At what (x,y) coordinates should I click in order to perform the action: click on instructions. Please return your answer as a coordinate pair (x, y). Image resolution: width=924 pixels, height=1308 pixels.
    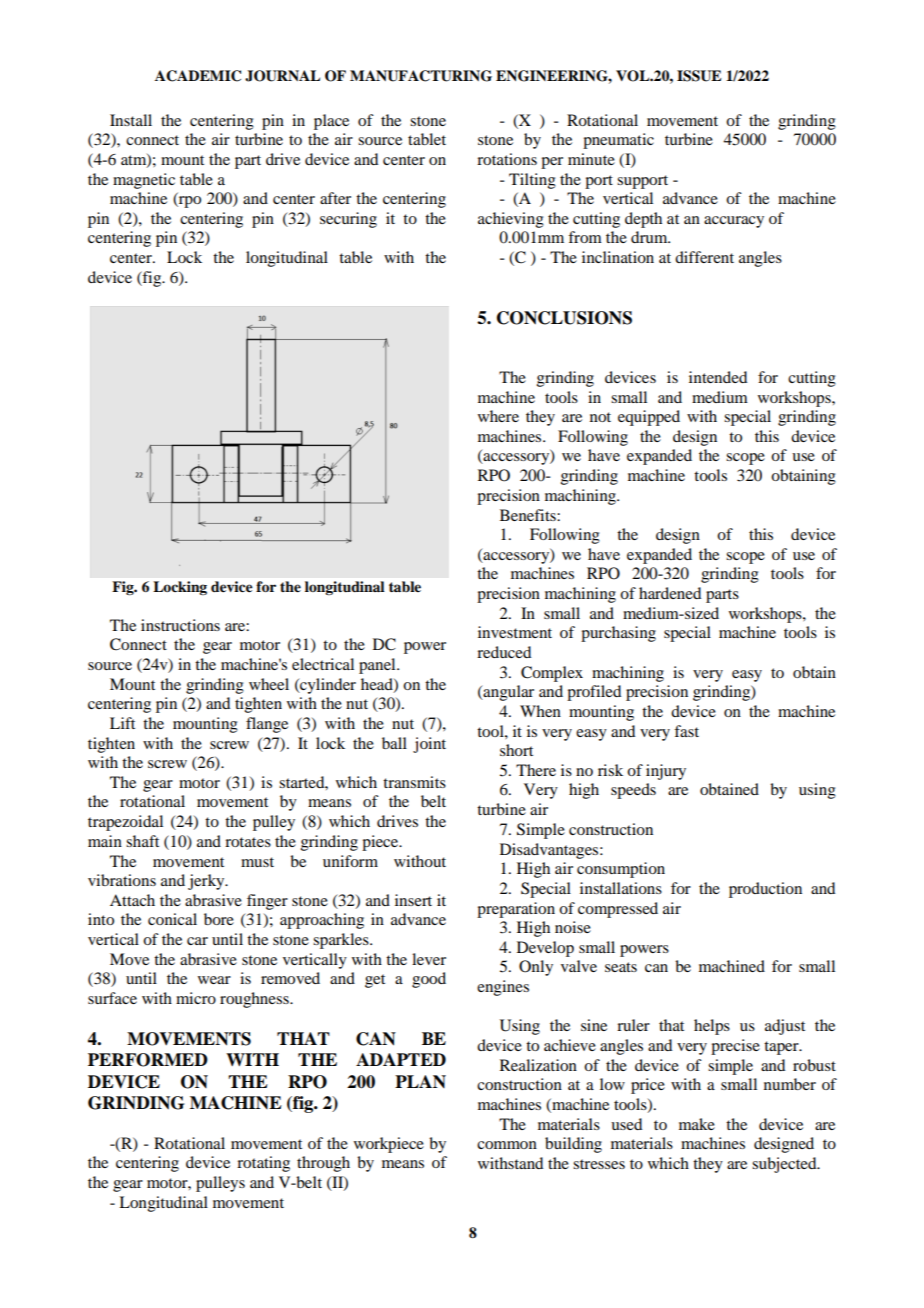
    Looking at the image, I should click on (180, 625).
